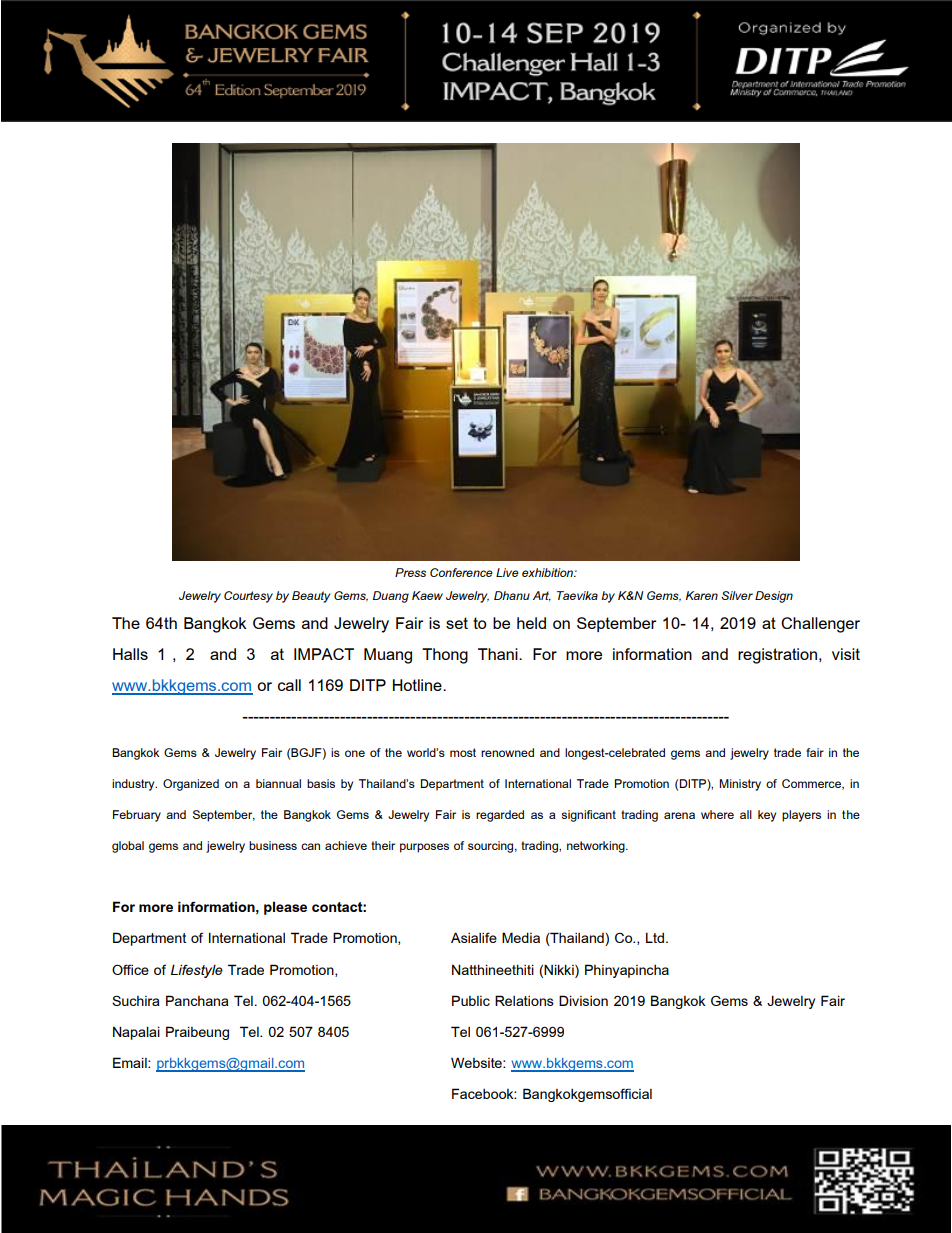 This screenshot has height=1233, width=952. What do you see at coordinates (248, 597) in the screenshot?
I see `Courtesy` at bounding box center [248, 597].
